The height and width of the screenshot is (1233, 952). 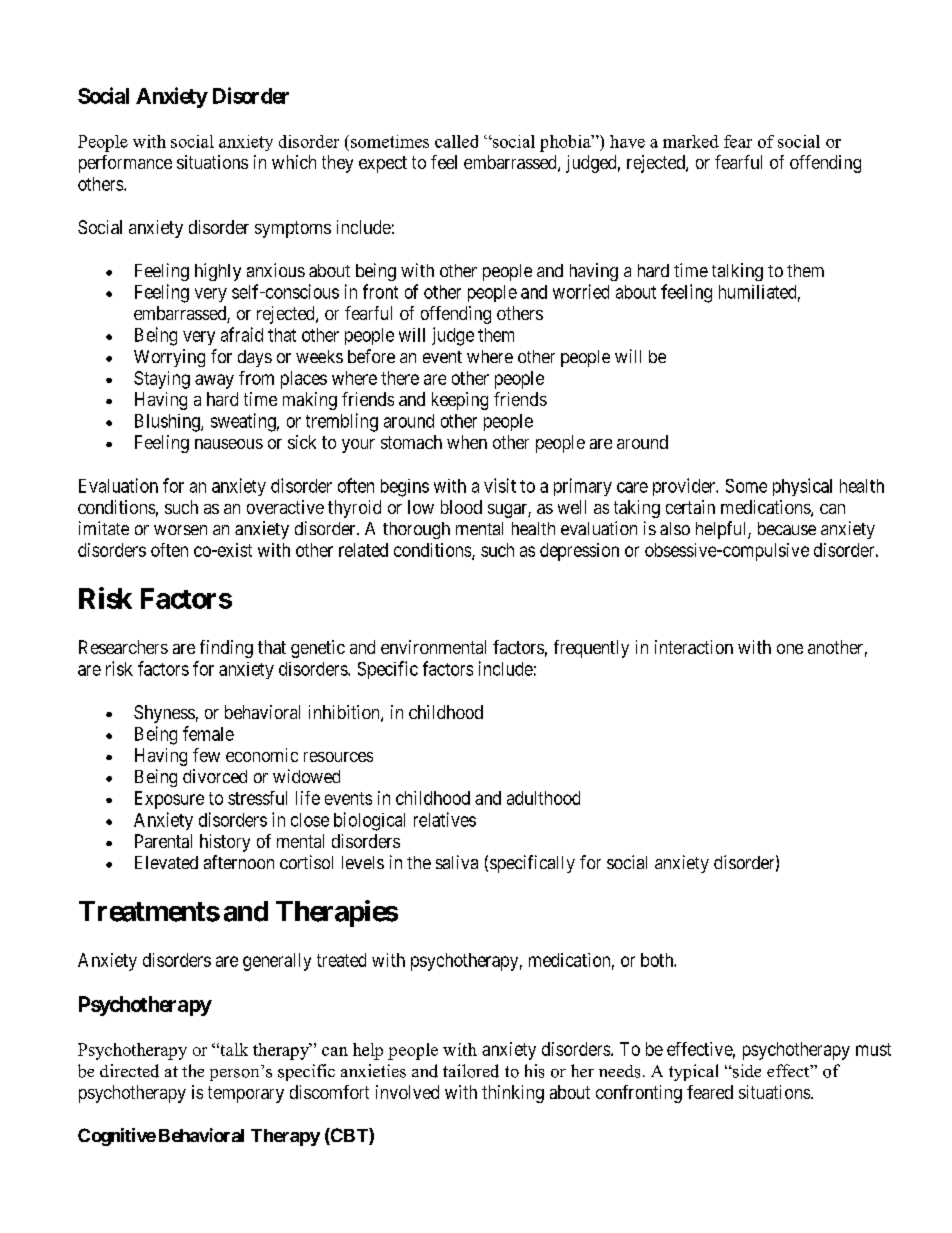 What do you see at coordinates (543, 798) in the screenshot?
I see `adulthood` at bounding box center [543, 798].
